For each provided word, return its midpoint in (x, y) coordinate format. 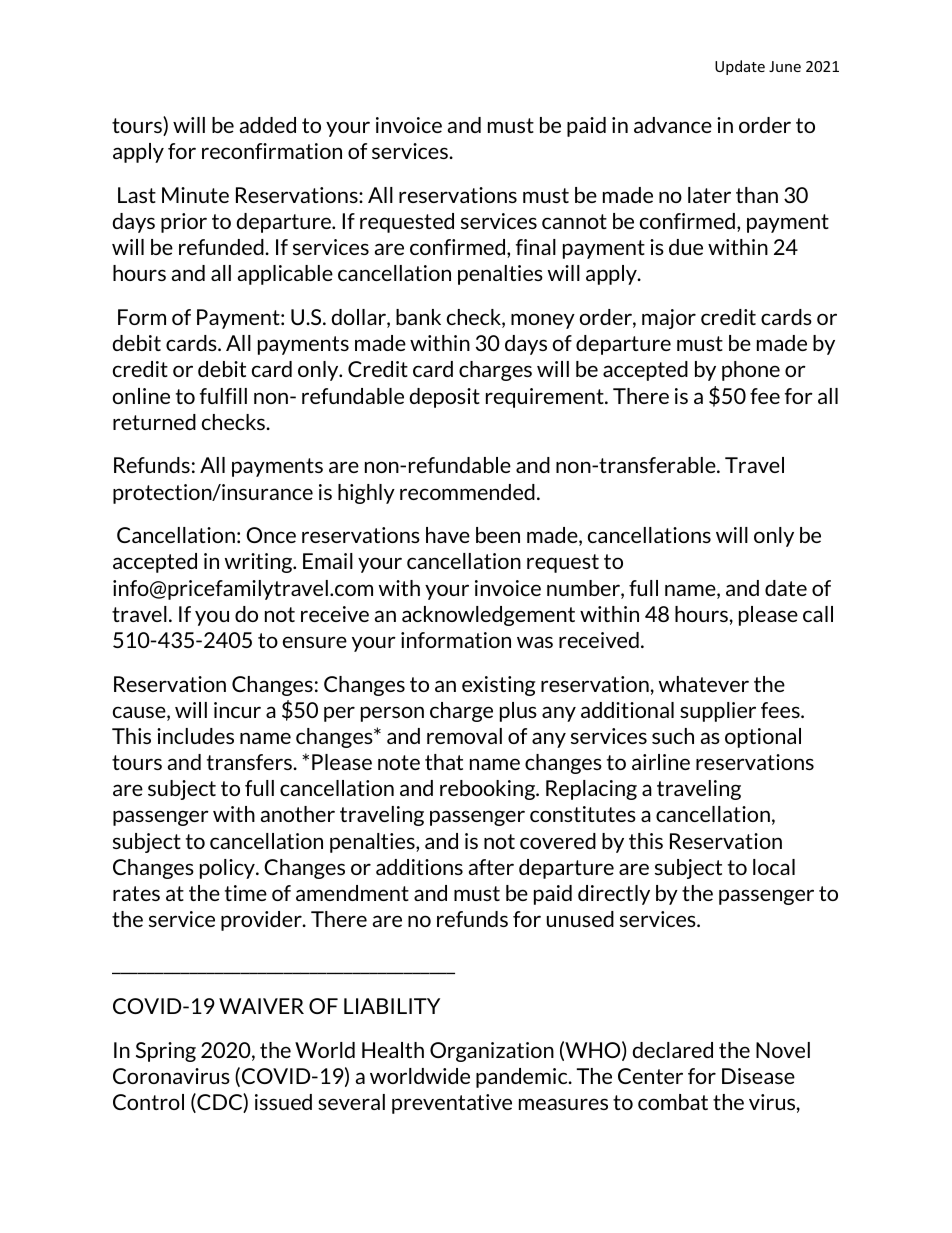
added (268, 125)
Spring (166, 1052)
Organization (492, 1052)
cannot (574, 221)
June (785, 66)
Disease (758, 1076)
